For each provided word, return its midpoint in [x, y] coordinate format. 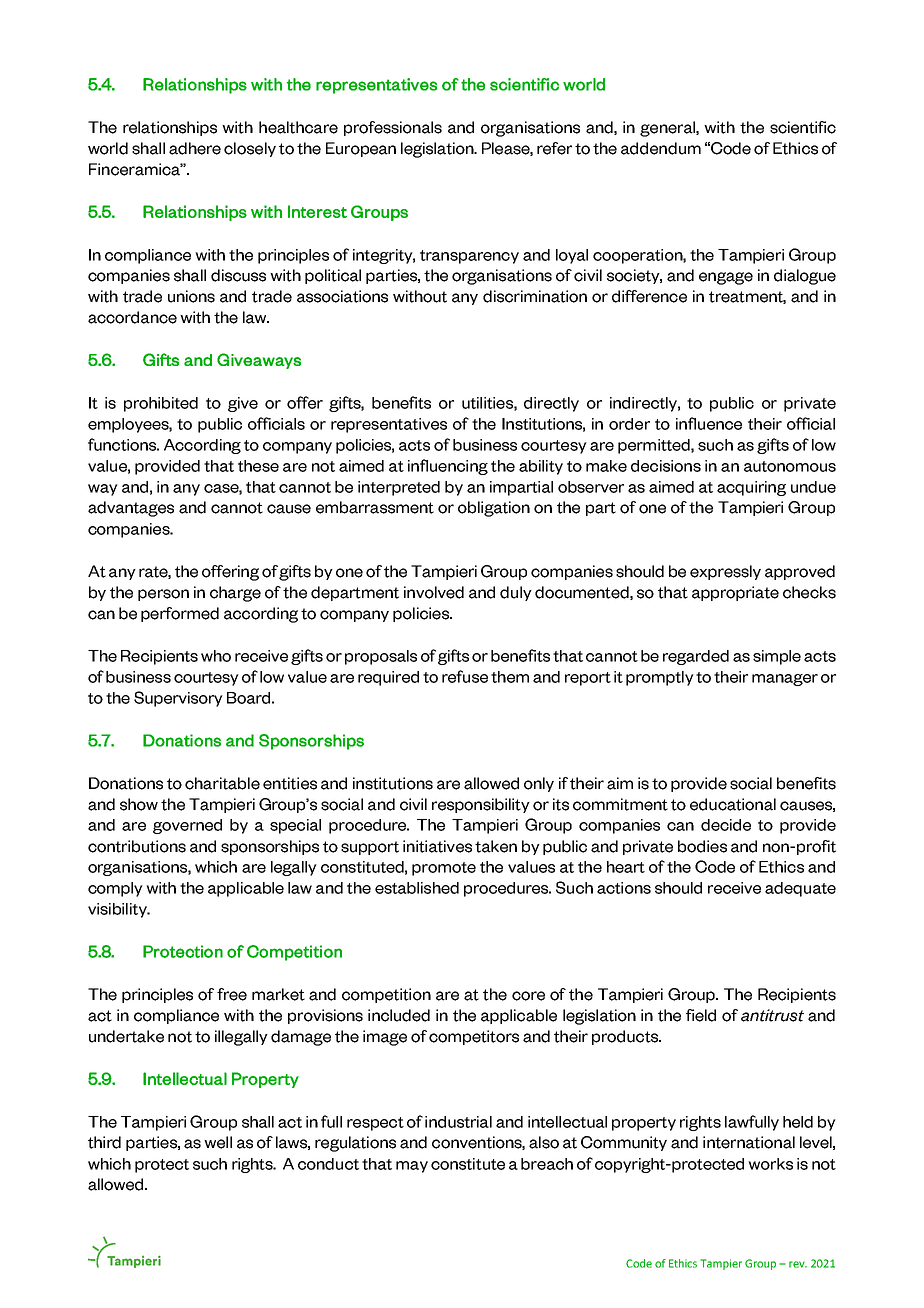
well [218, 1142]
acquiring [751, 488]
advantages [131, 509]
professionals [393, 128]
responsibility [481, 805]
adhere [195, 148]
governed [187, 826]
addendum [661, 148]
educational [733, 804]
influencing [448, 467]
